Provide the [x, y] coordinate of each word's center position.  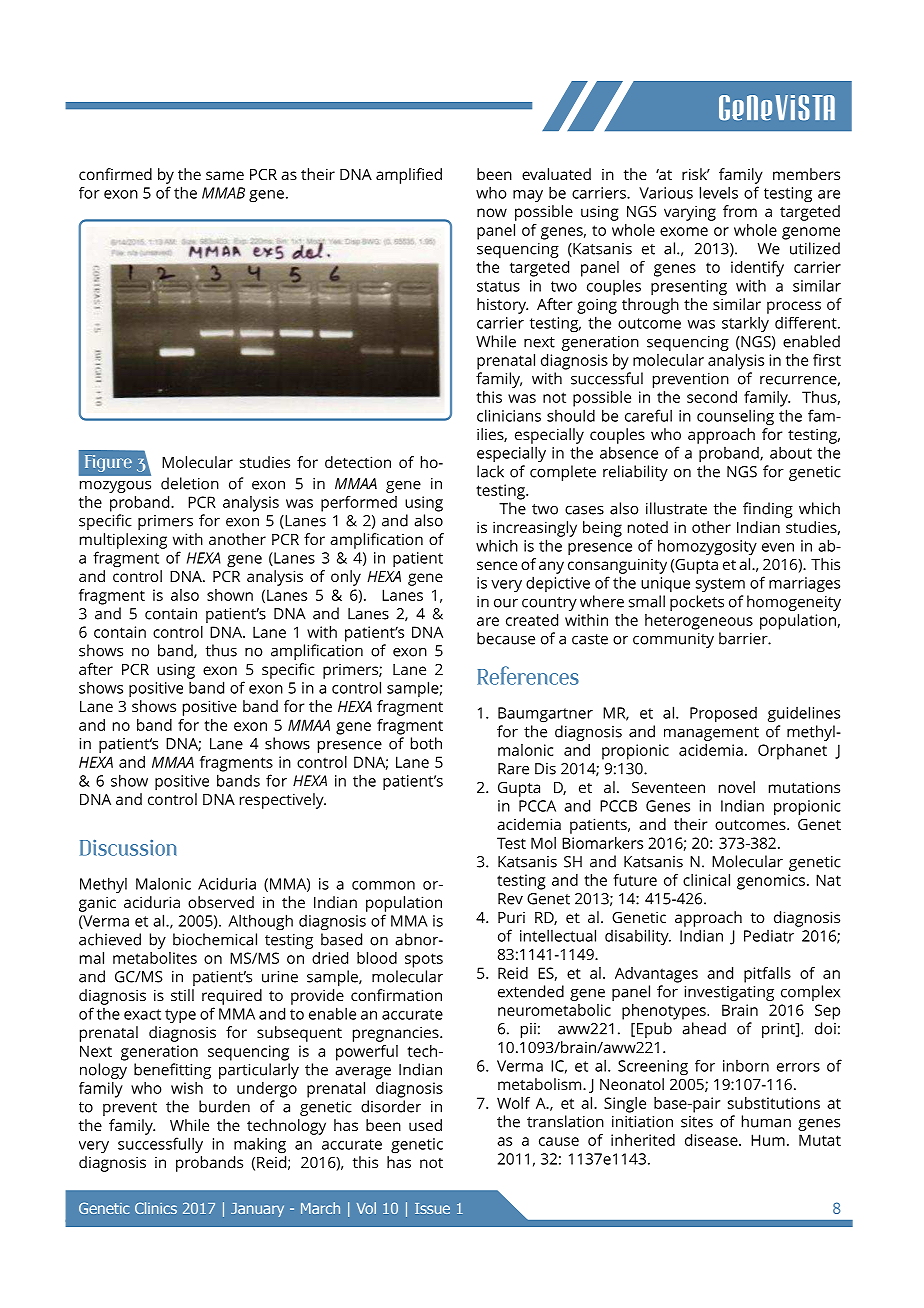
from [740, 211]
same [225, 175]
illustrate [676, 508]
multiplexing [123, 541]
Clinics [156, 1208]
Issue [432, 1208]
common [383, 885]
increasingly [535, 529]
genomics [771, 882]
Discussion [128, 848]
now [492, 212]
